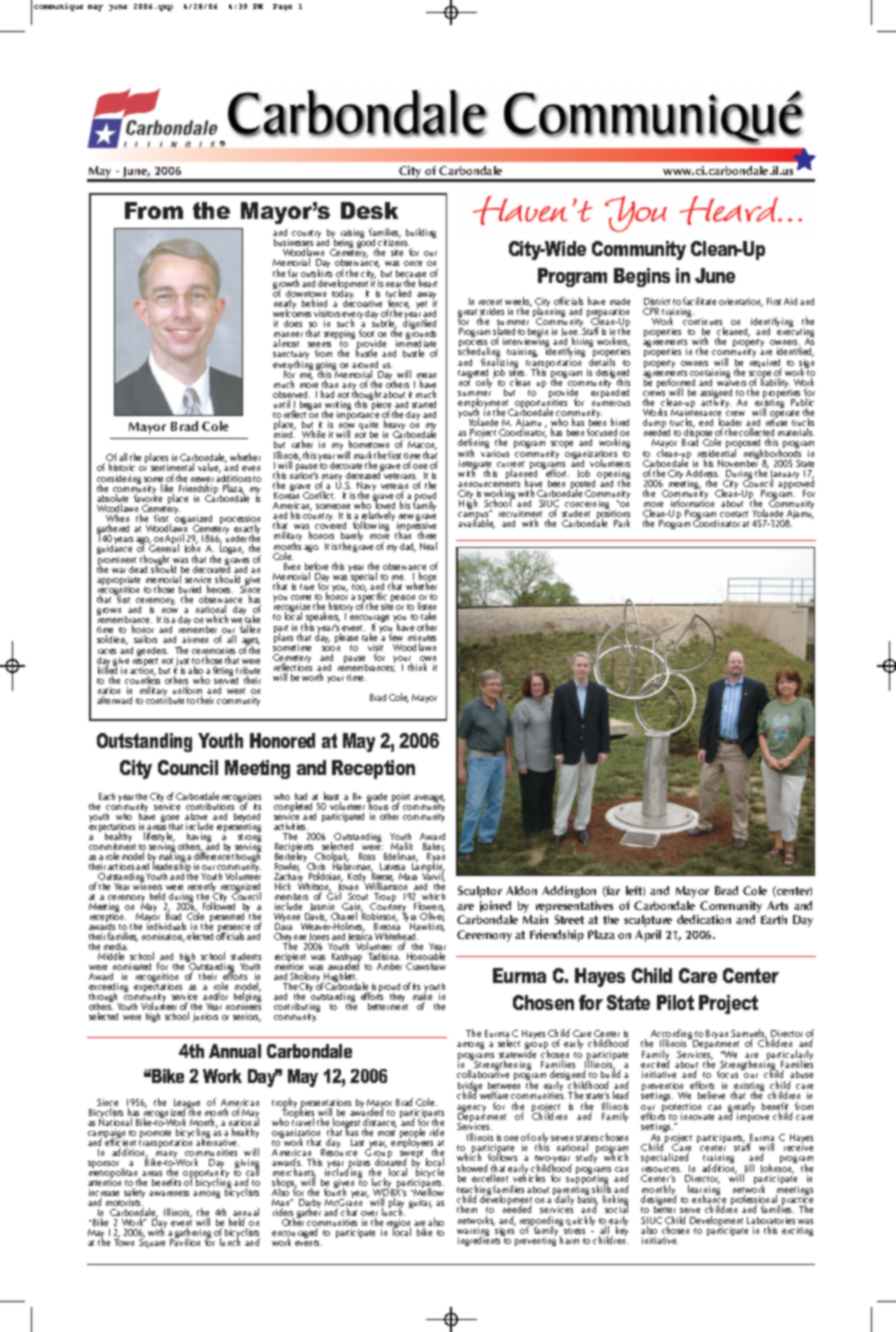 The height and width of the document is (1332, 896). I want to click on historic, so click(122, 467).
